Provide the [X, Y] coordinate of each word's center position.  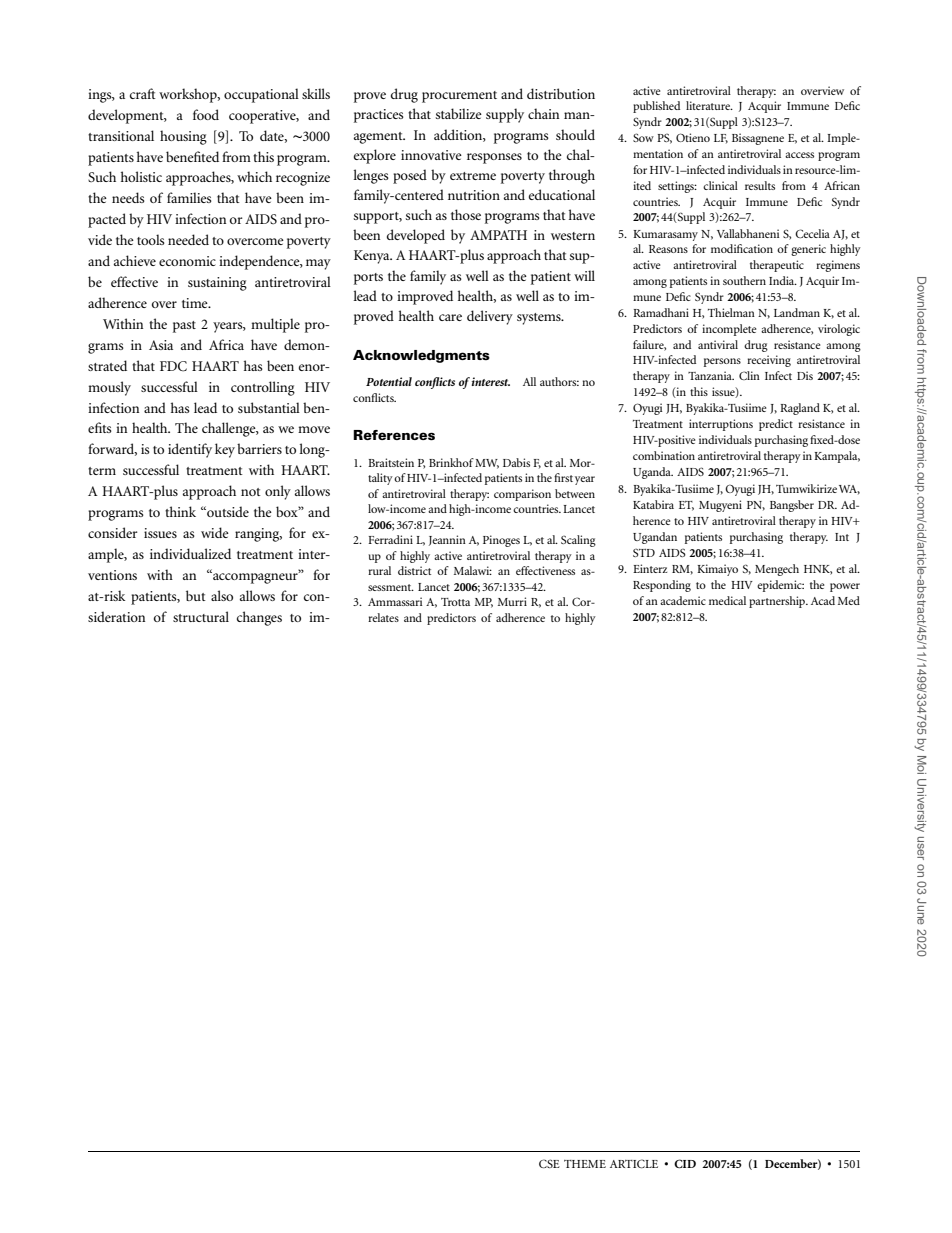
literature [709, 105]
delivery [490, 317]
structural [201, 616]
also [222, 595]
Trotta [455, 602]
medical [727, 600]
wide [215, 532]
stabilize [459, 113]
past [184, 327]
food [206, 114]
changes [259, 618]
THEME [585, 1164]
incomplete [729, 330]
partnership [778, 602]
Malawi [473, 570]
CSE [549, 1163]
